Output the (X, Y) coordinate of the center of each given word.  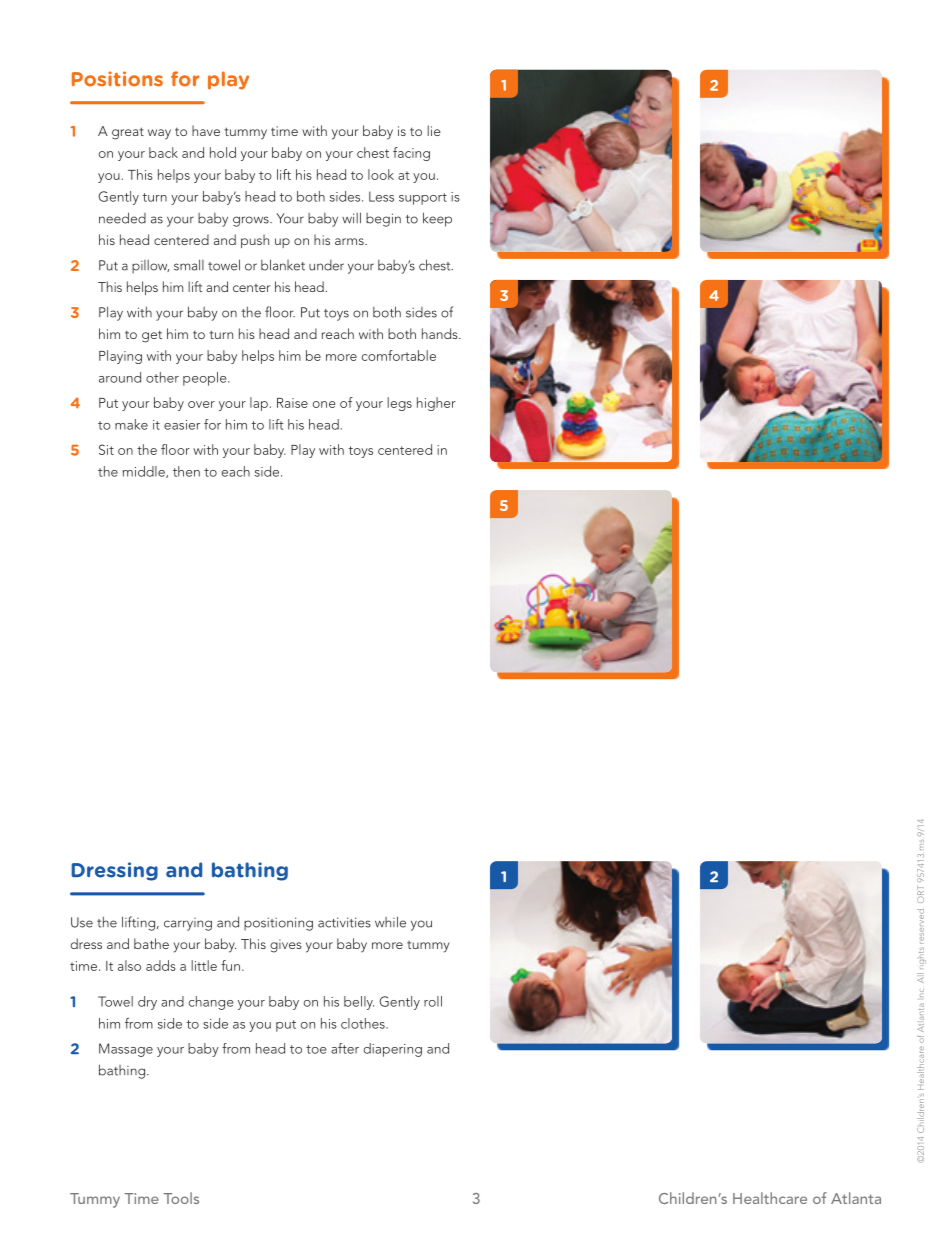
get (152, 336)
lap (259, 404)
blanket (283, 265)
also (129, 965)
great (128, 133)
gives (286, 946)
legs (399, 404)
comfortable (399, 355)
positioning (278, 924)
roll (433, 1001)
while (390, 922)
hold (223, 152)
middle (145, 472)
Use (82, 922)
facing (411, 154)
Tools (181, 1198)
